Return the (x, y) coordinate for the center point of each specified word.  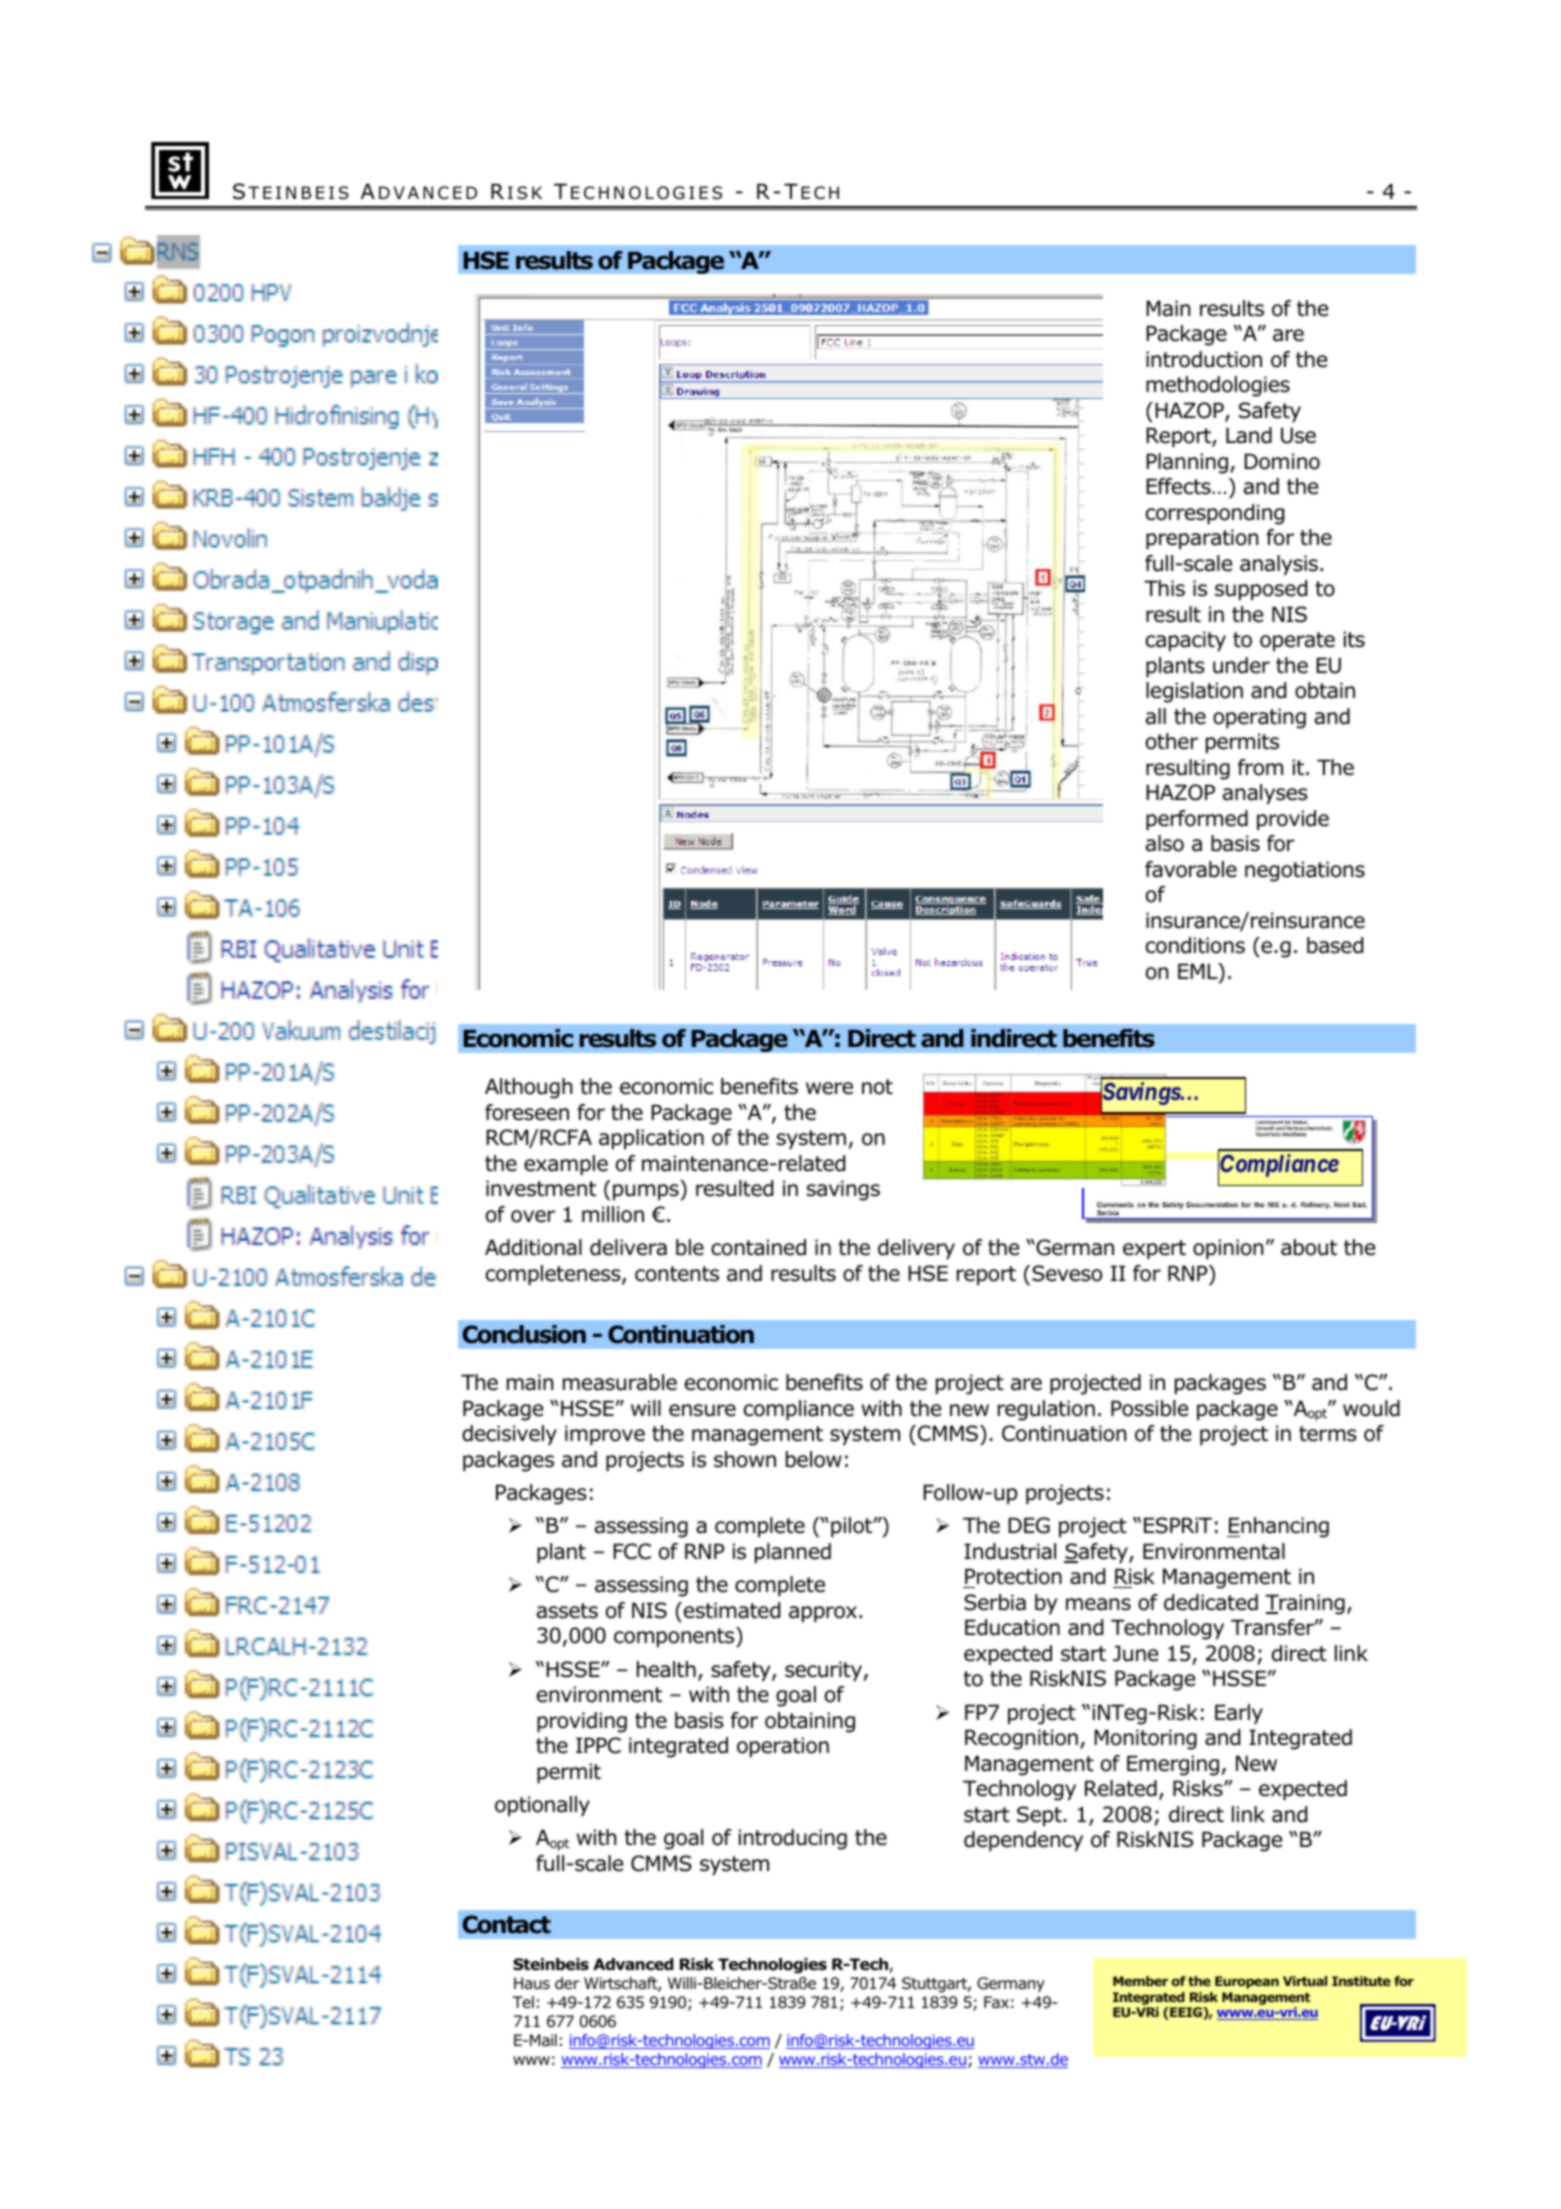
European (1247, 1982)
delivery (916, 1249)
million (613, 1214)
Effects (1179, 486)
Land (1249, 435)
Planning (1187, 463)
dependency (1023, 1841)
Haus (532, 1983)
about (1309, 1247)
